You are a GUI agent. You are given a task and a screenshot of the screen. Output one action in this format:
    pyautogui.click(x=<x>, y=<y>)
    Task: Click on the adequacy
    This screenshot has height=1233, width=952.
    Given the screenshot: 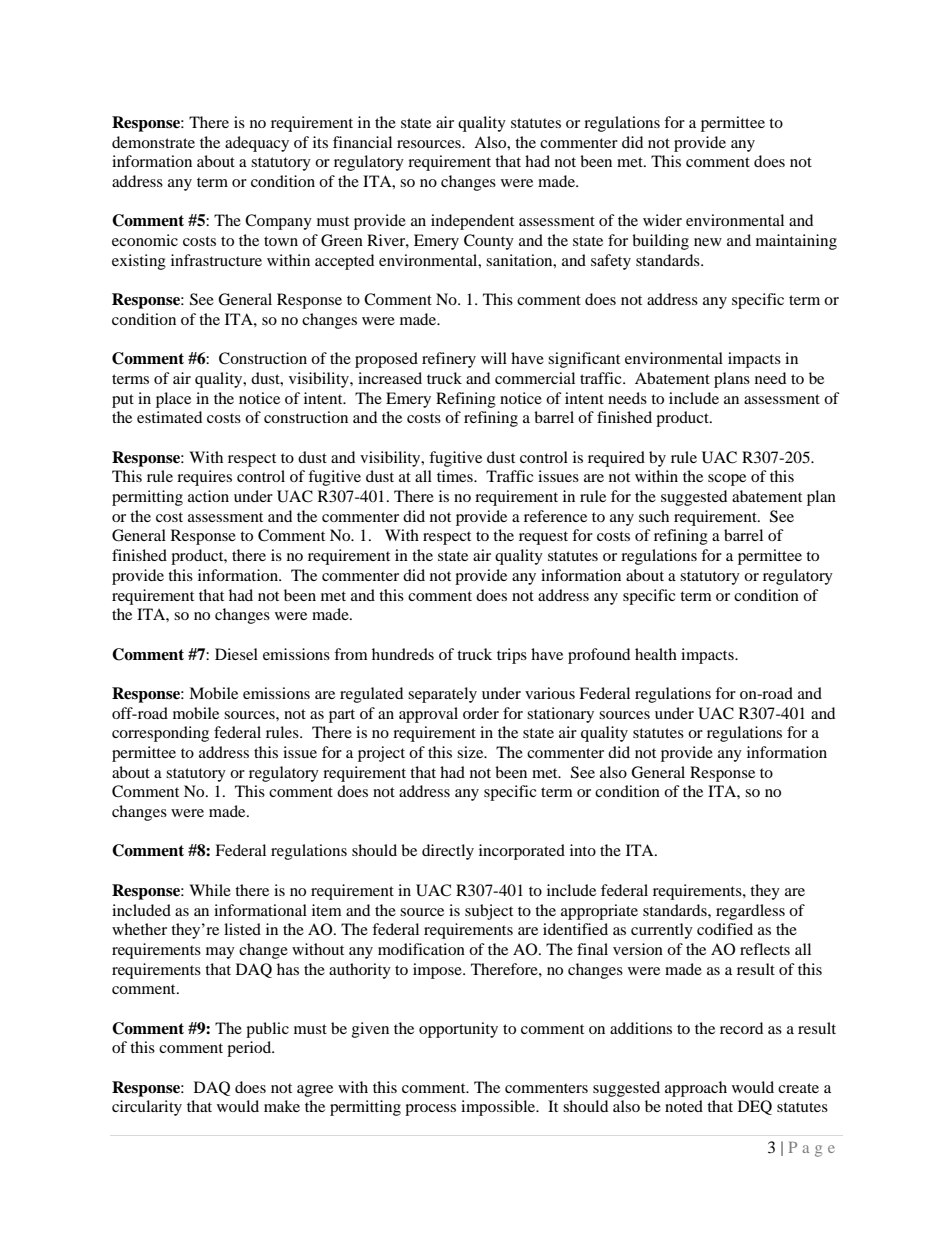 What is the action you would take?
    pyautogui.click(x=257, y=144)
